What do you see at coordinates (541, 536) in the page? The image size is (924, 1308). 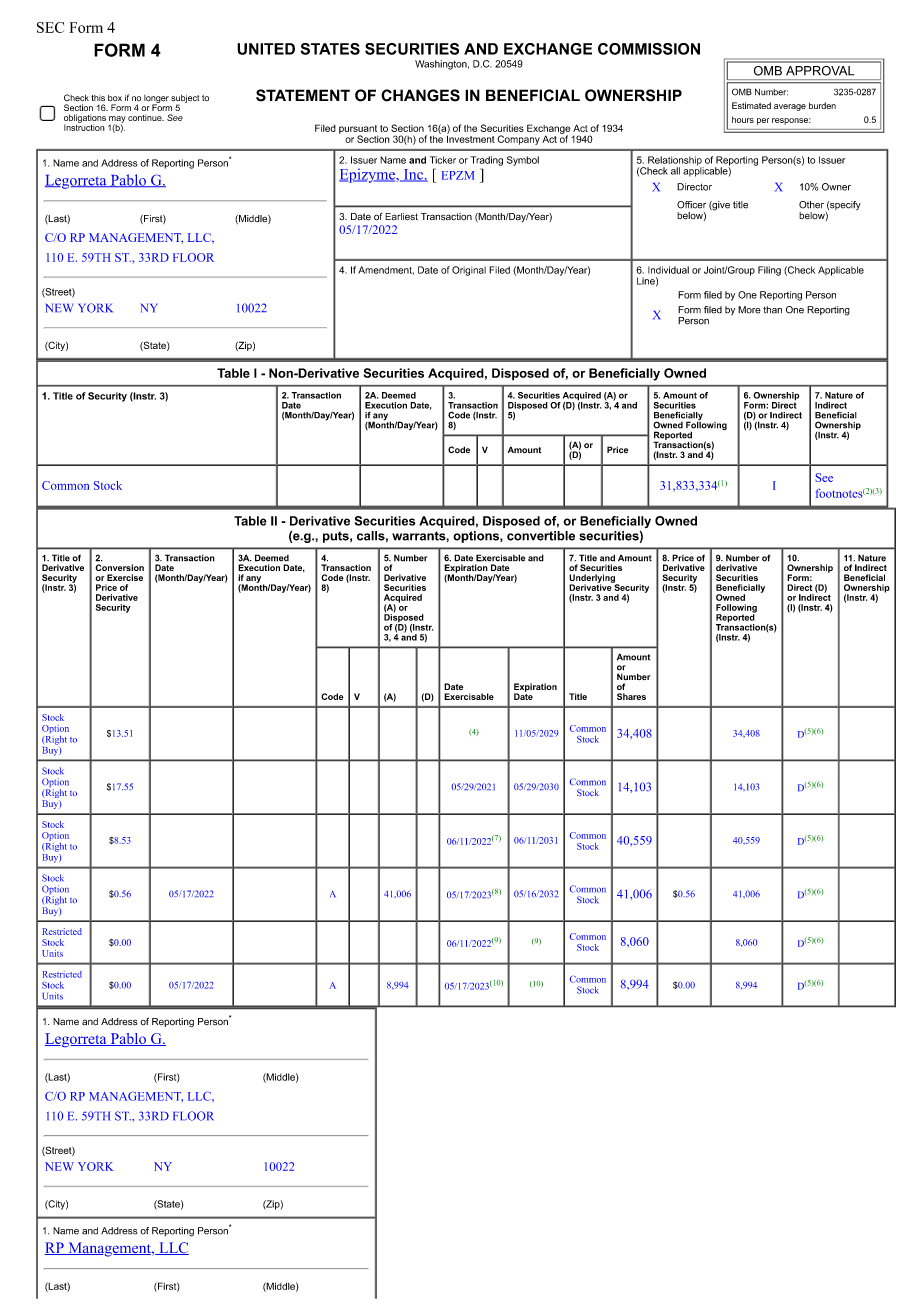 I see `convertible` at bounding box center [541, 536].
